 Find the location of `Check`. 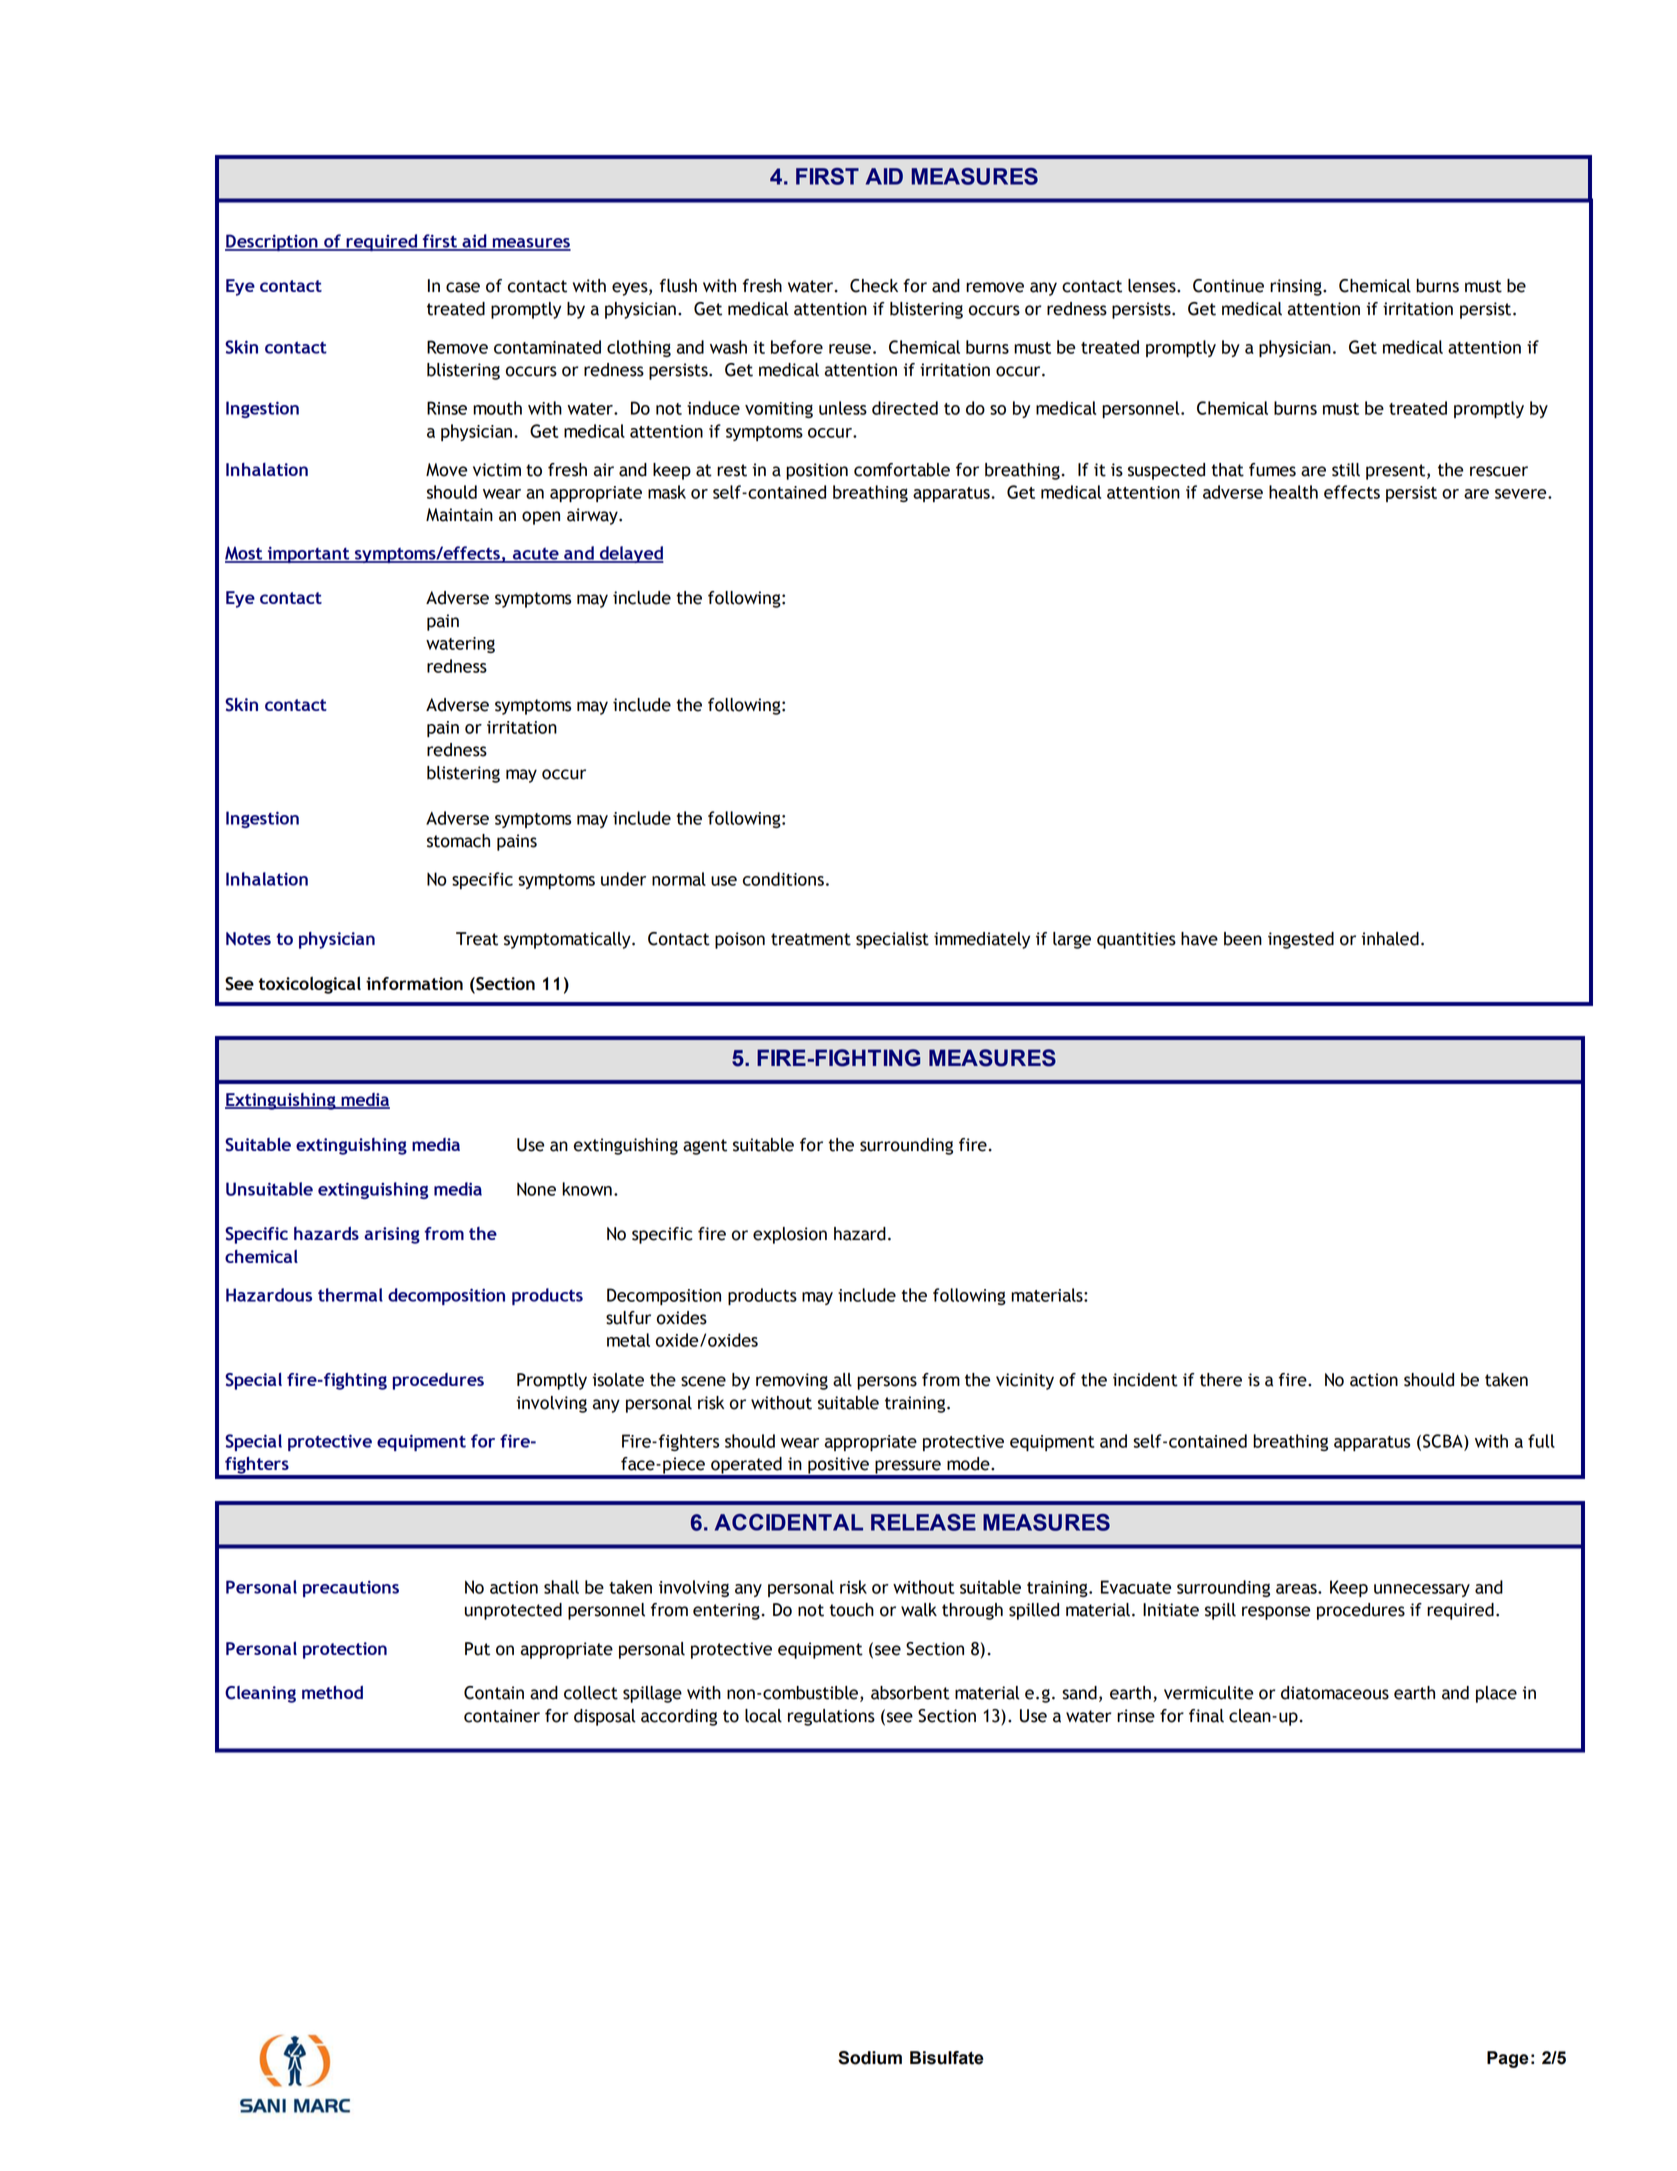

Check is located at coordinates (874, 286).
